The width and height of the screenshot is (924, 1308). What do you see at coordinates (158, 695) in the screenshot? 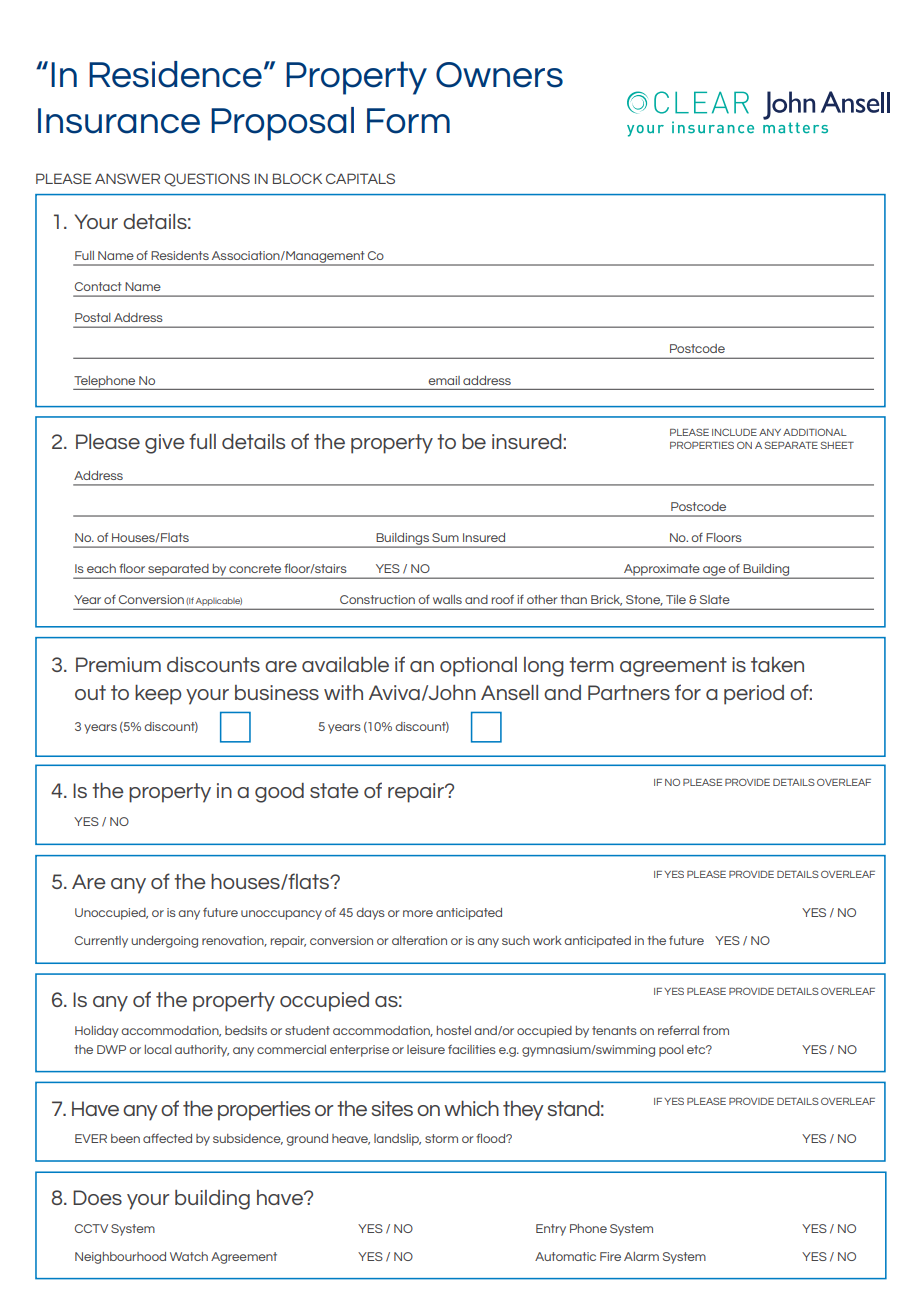
I see `keep` at bounding box center [158, 695].
